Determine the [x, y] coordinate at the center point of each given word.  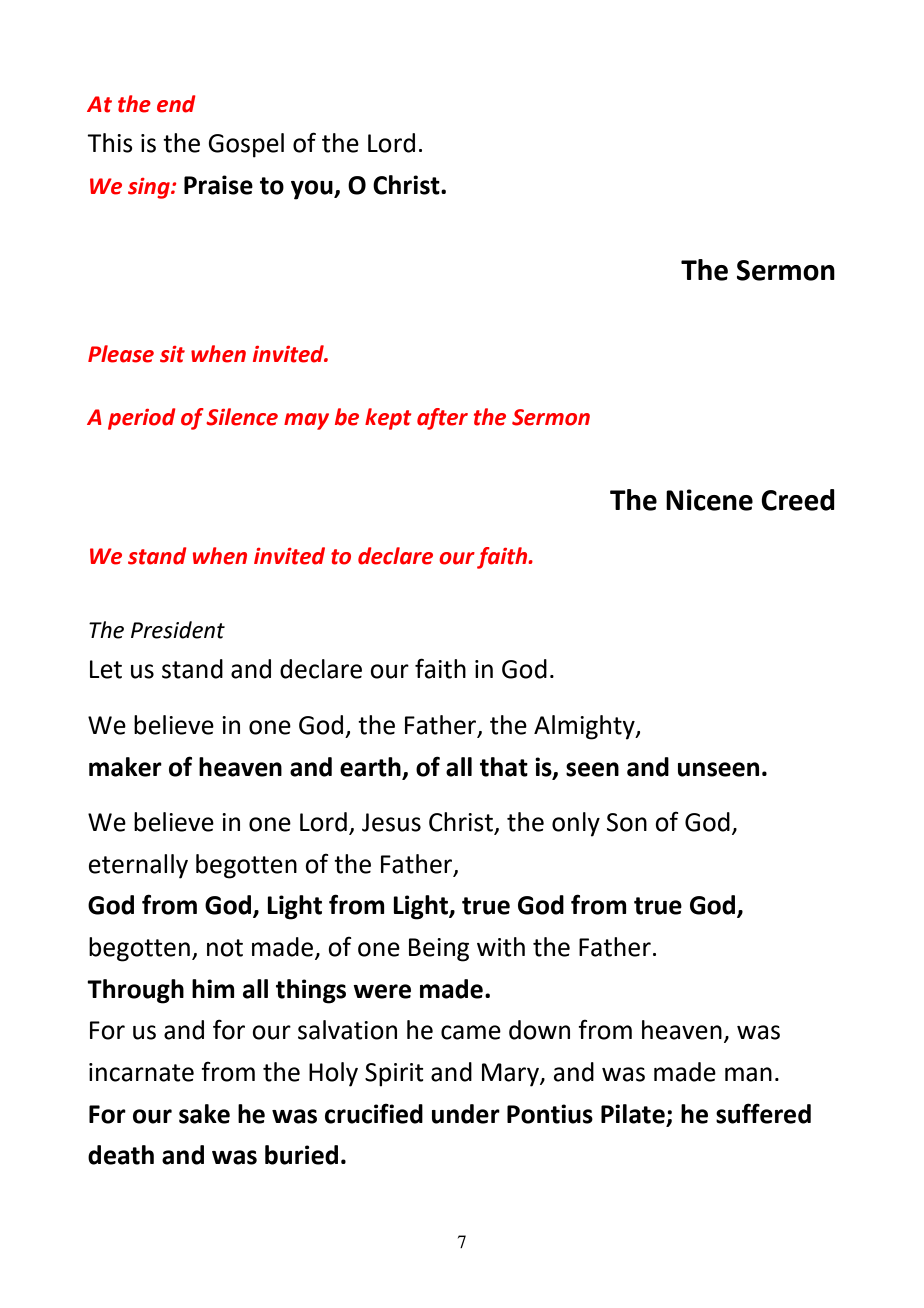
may [306, 421]
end [176, 104]
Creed [798, 500]
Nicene [709, 500]
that [504, 767]
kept [388, 419]
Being [439, 950]
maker [125, 767]
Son [627, 822]
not [225, 948]
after [442, 419]
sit [172, 354]
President [178, 630]
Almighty [585, 727]
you [313, 190]
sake [204, 1114]
